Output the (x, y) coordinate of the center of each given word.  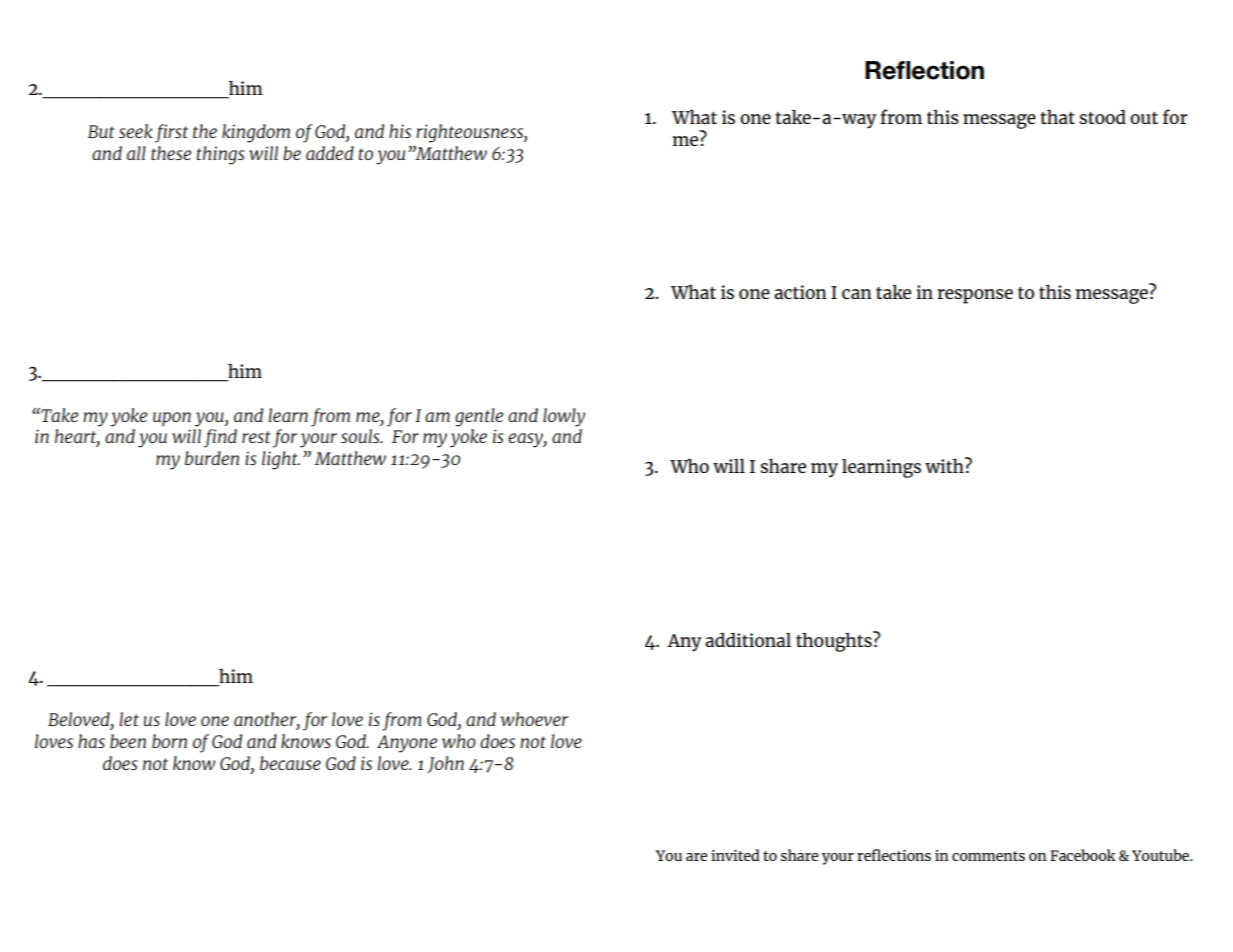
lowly (564, 417)
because (290, 763)
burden (212, 458)
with (945, 465)
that (1057, 116)
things (221, 155)
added (330, 153)
